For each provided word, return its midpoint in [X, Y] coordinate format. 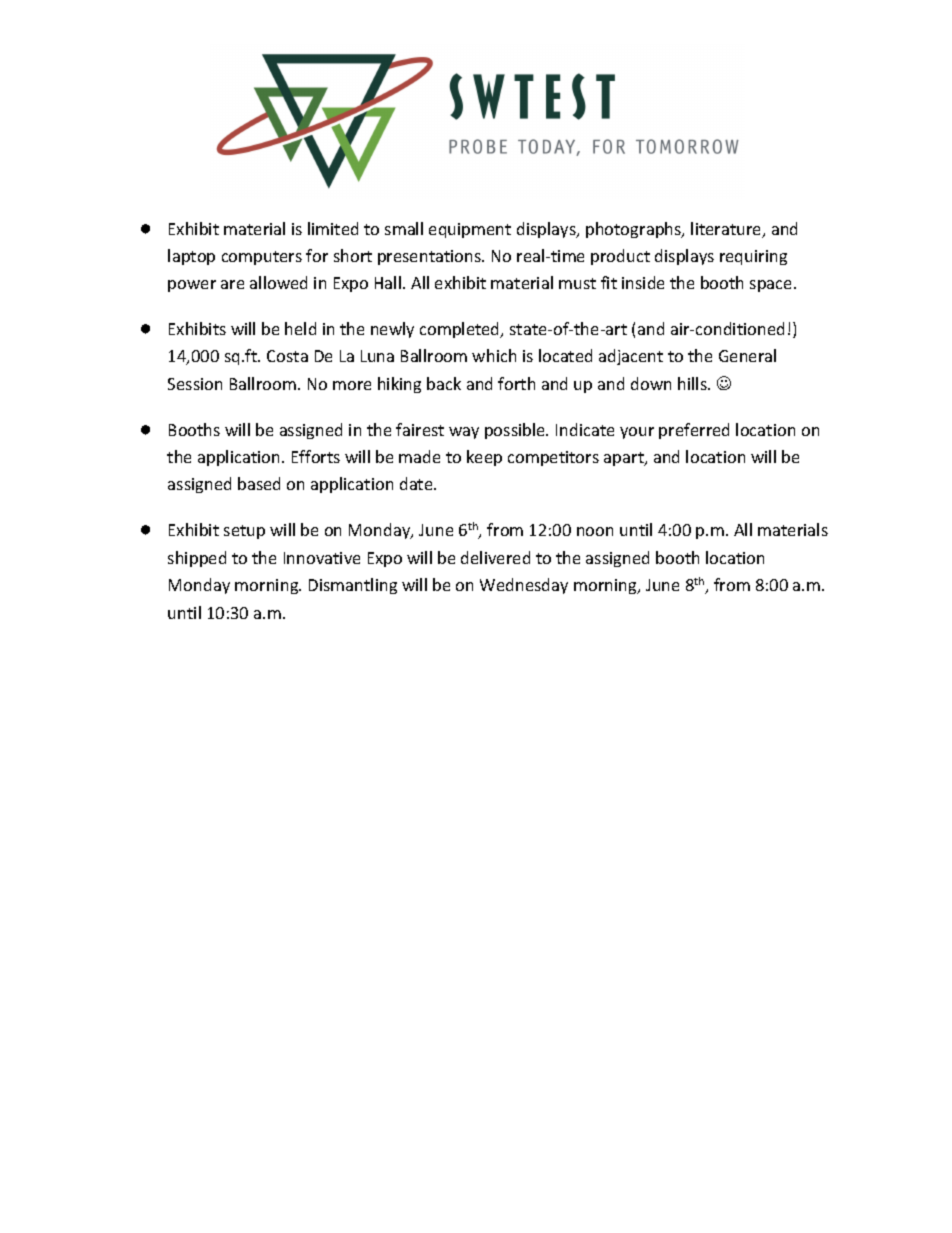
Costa [287, 356]
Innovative [322, 558]
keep [484, 458]
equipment [470, 230]
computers [262, 258]
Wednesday [524, 586]
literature [727, 230]
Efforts [316, 456]
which [494, 355]
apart [625, 459]
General [747, 355]
